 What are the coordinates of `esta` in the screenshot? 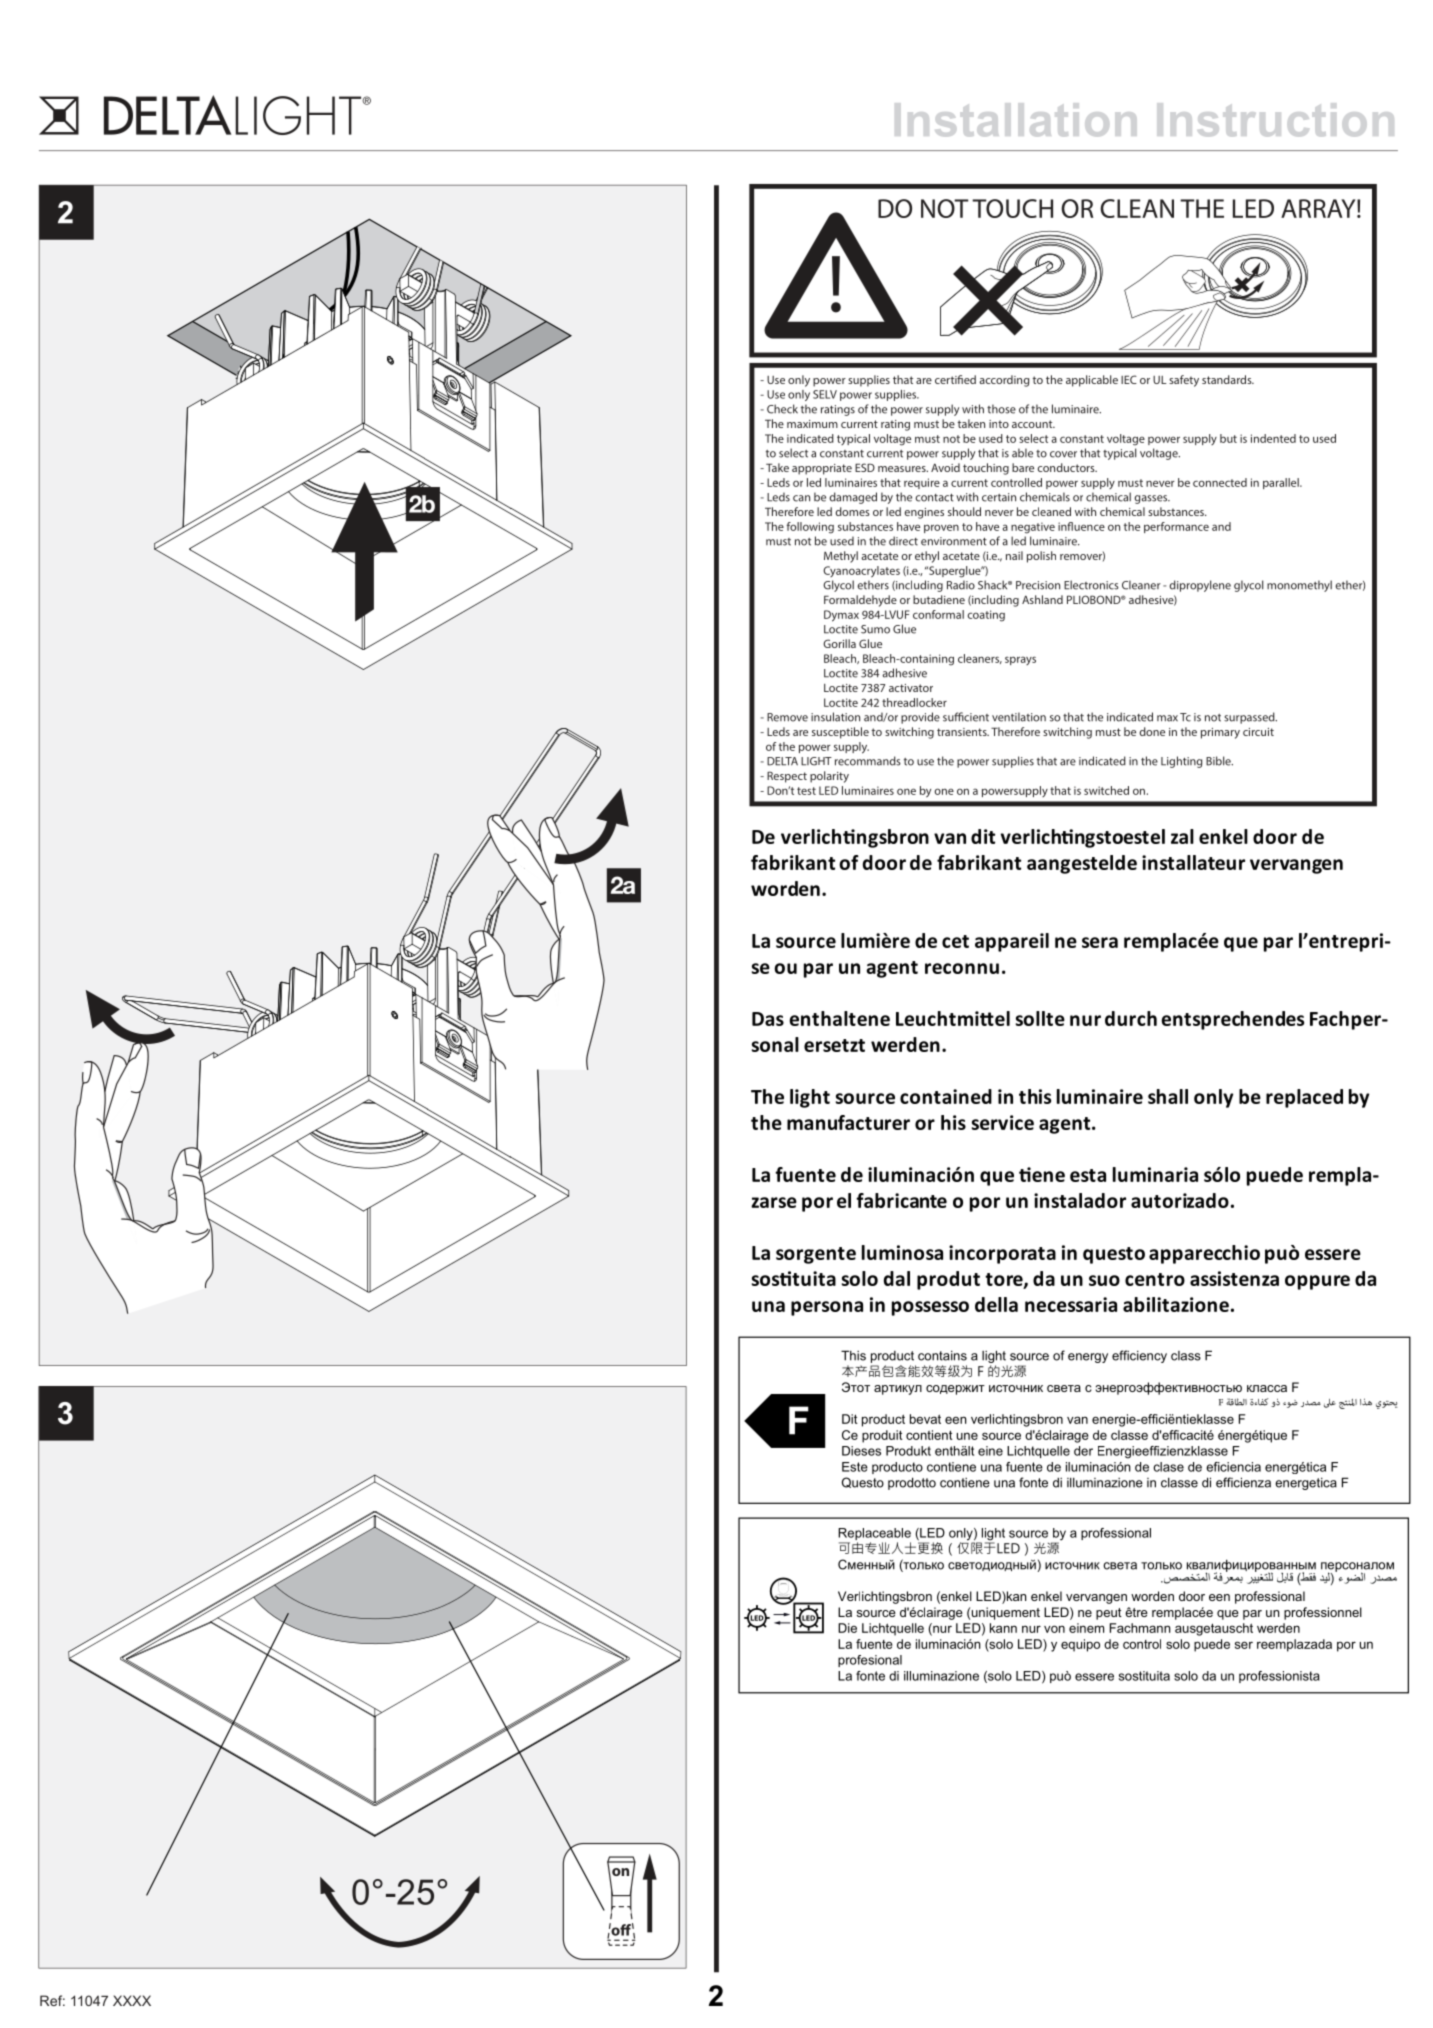 It's located at (1088, 1175).
